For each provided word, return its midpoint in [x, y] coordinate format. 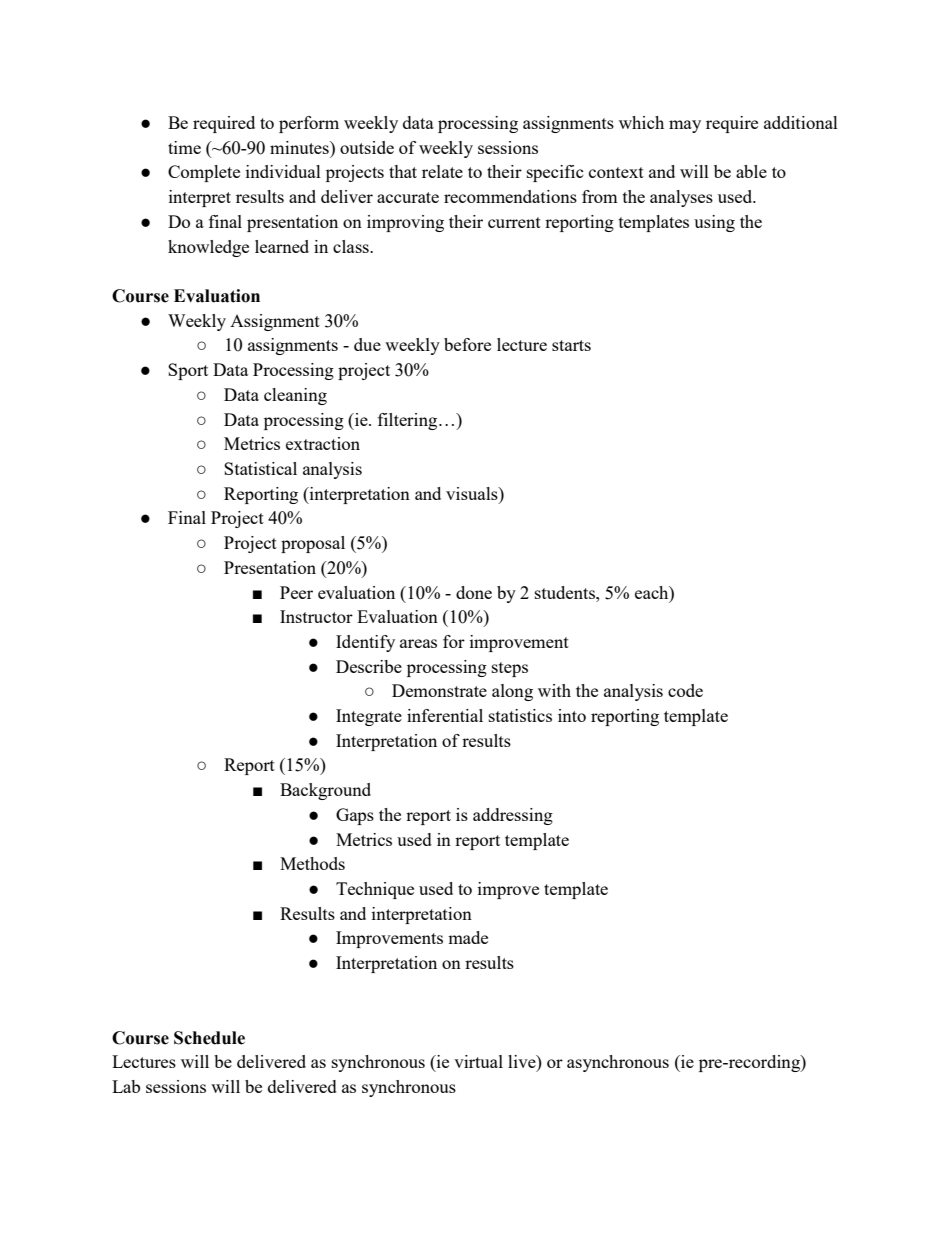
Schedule [209, 1038]
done [474, 592]
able [751, 171]
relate [442, 171]
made [468, 937]
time [184, 147]
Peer [296, 592]
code [685, 690]
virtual [478, 1061]
